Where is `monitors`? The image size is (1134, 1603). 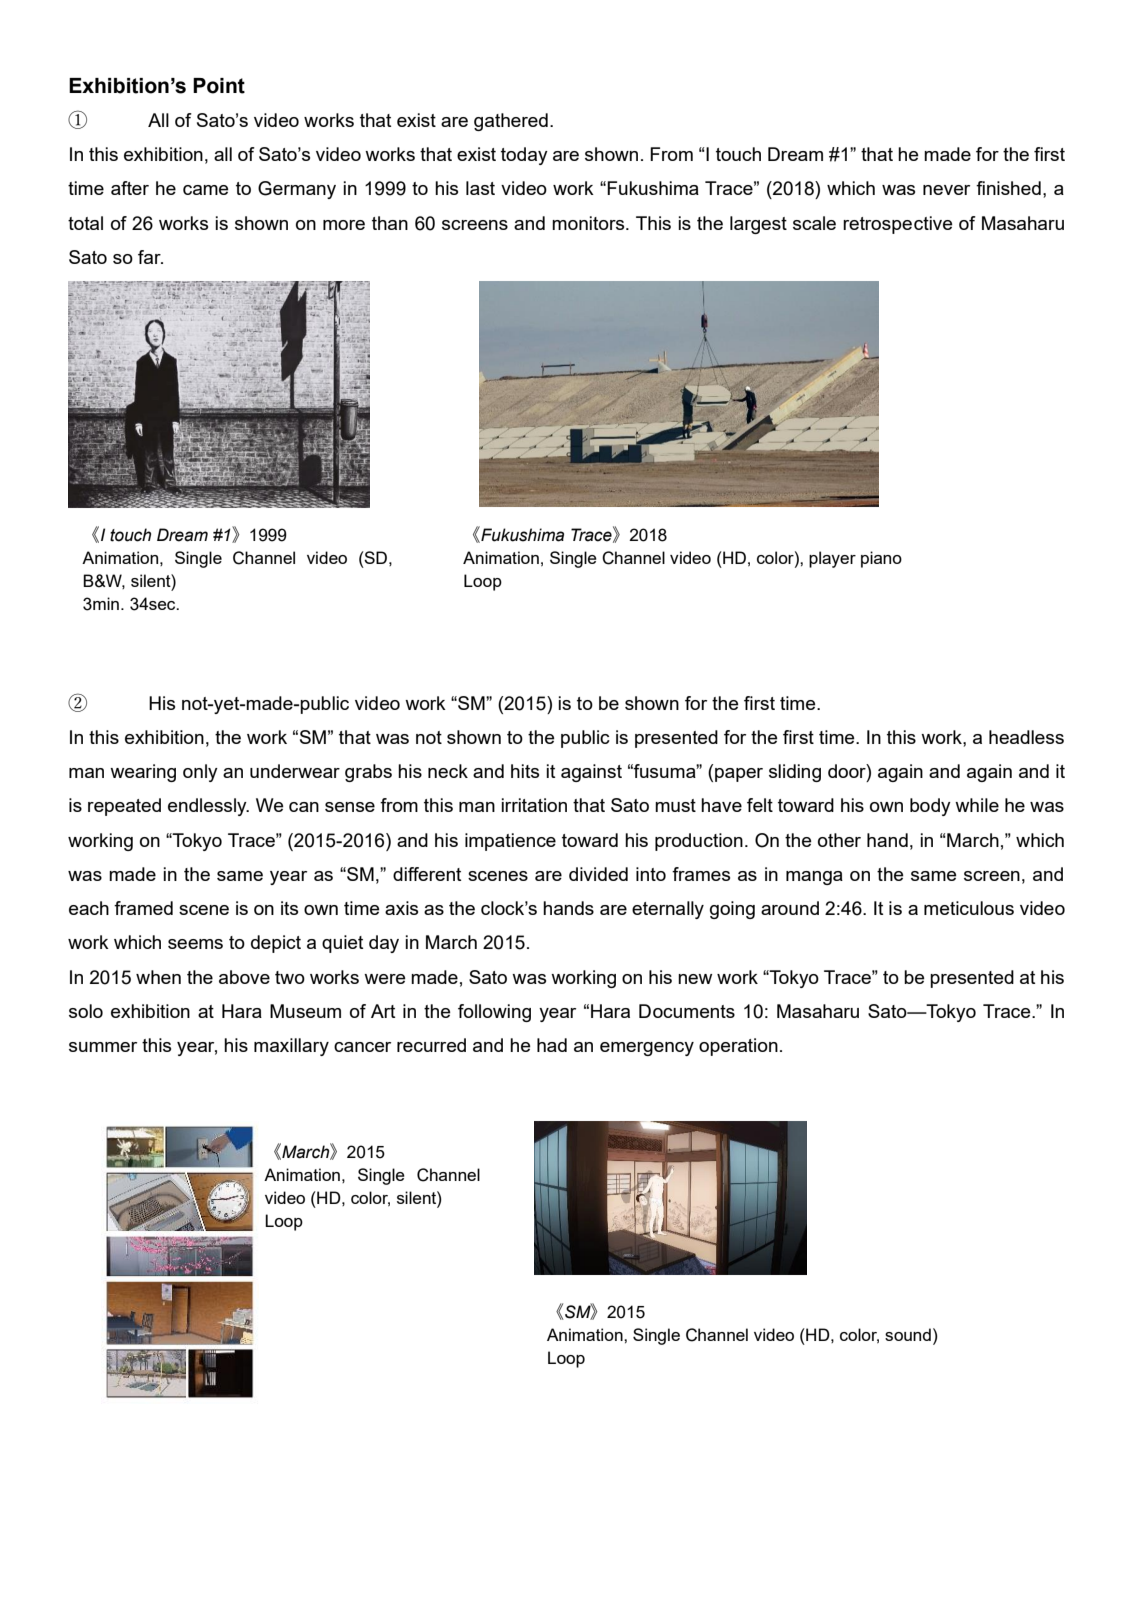
monitors is located at coordinates (589, 223).
